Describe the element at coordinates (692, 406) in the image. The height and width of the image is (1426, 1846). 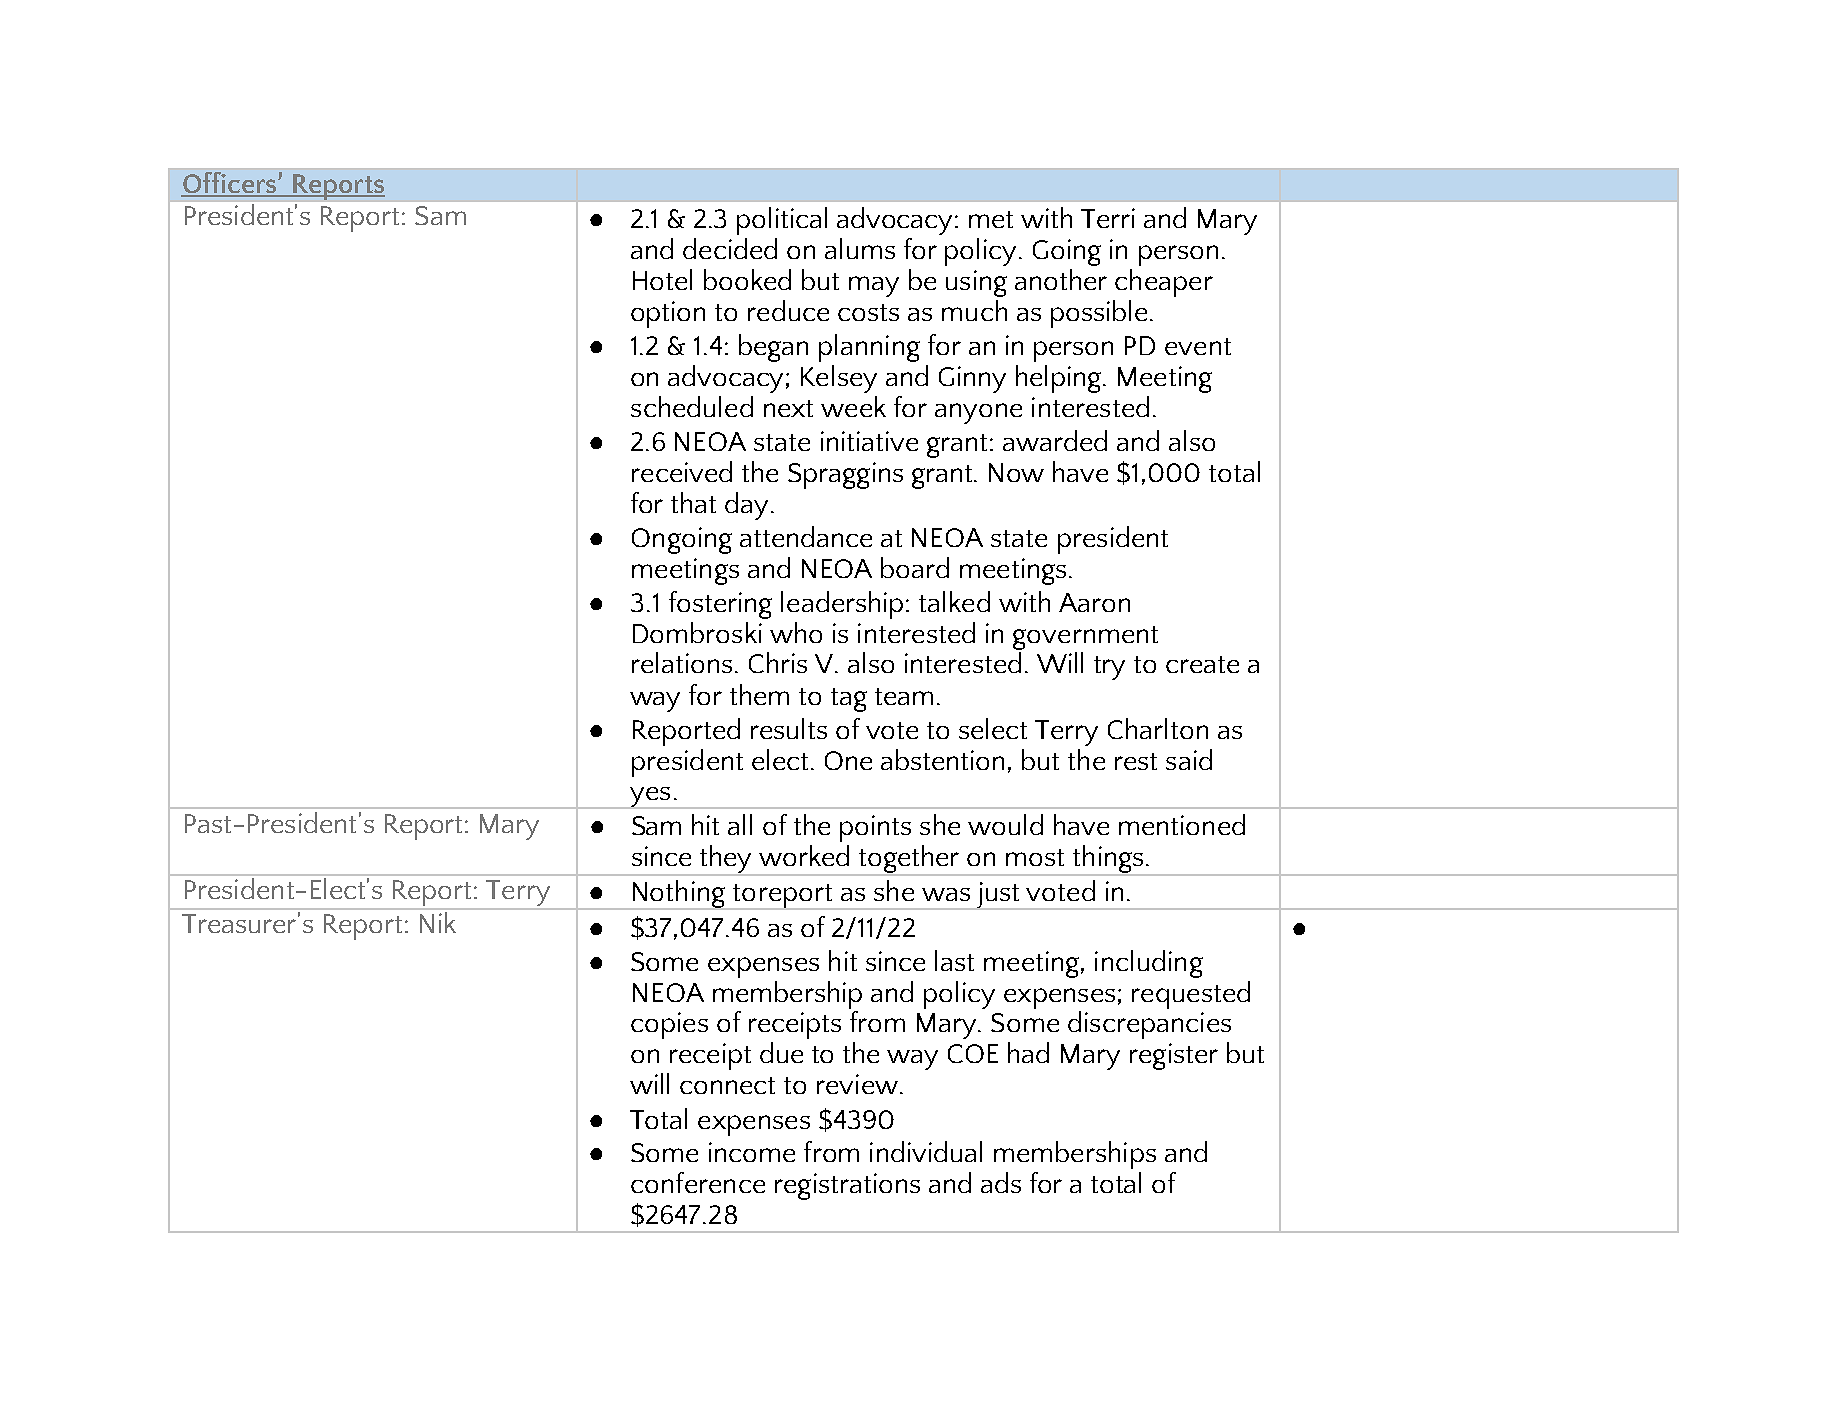
I see `scheduled` at that location.
